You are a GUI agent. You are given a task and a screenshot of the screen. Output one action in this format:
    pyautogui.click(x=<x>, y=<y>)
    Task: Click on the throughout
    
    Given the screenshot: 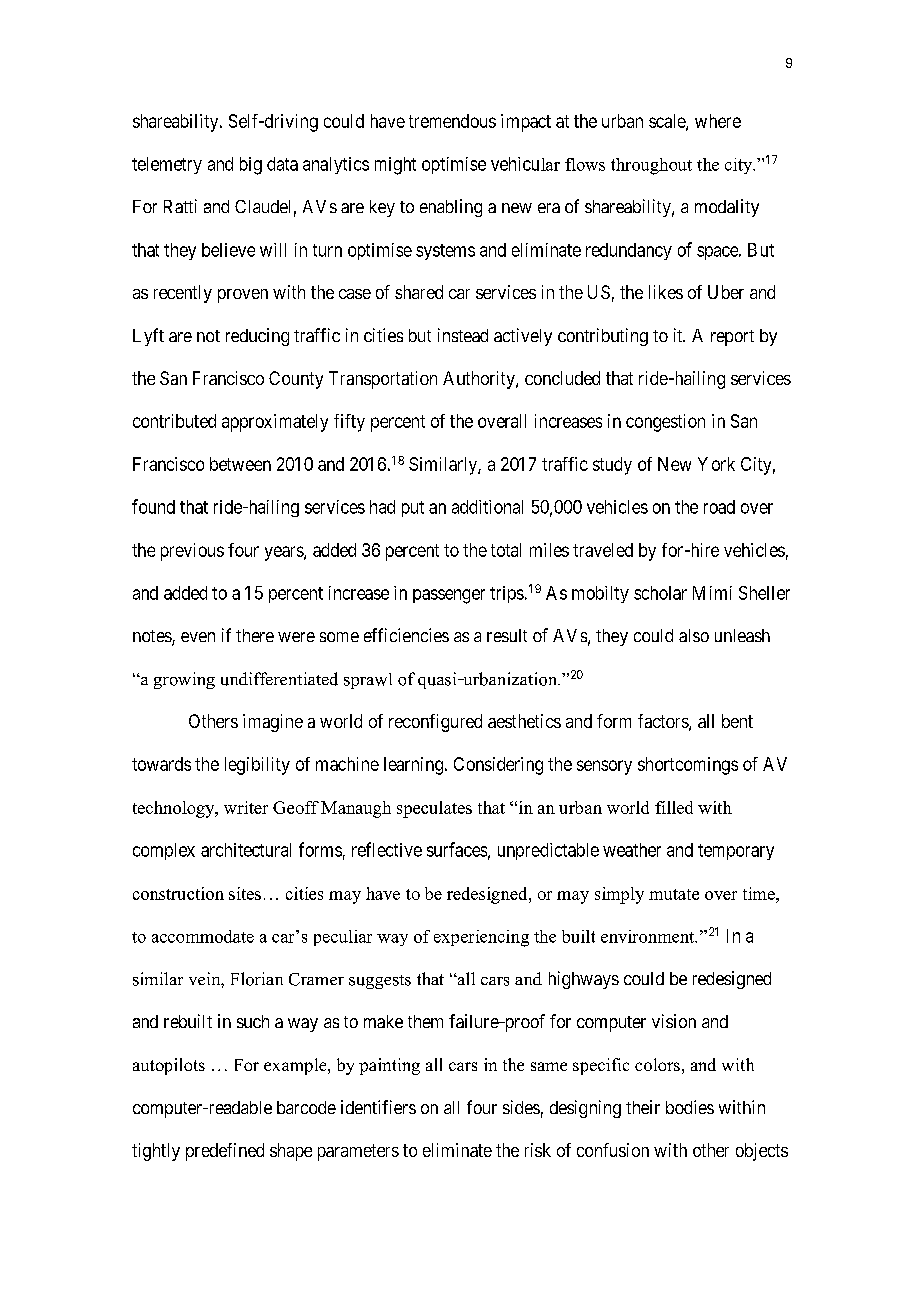 What is the action you would take?
    pyautogui.click(x=651, y=166)
